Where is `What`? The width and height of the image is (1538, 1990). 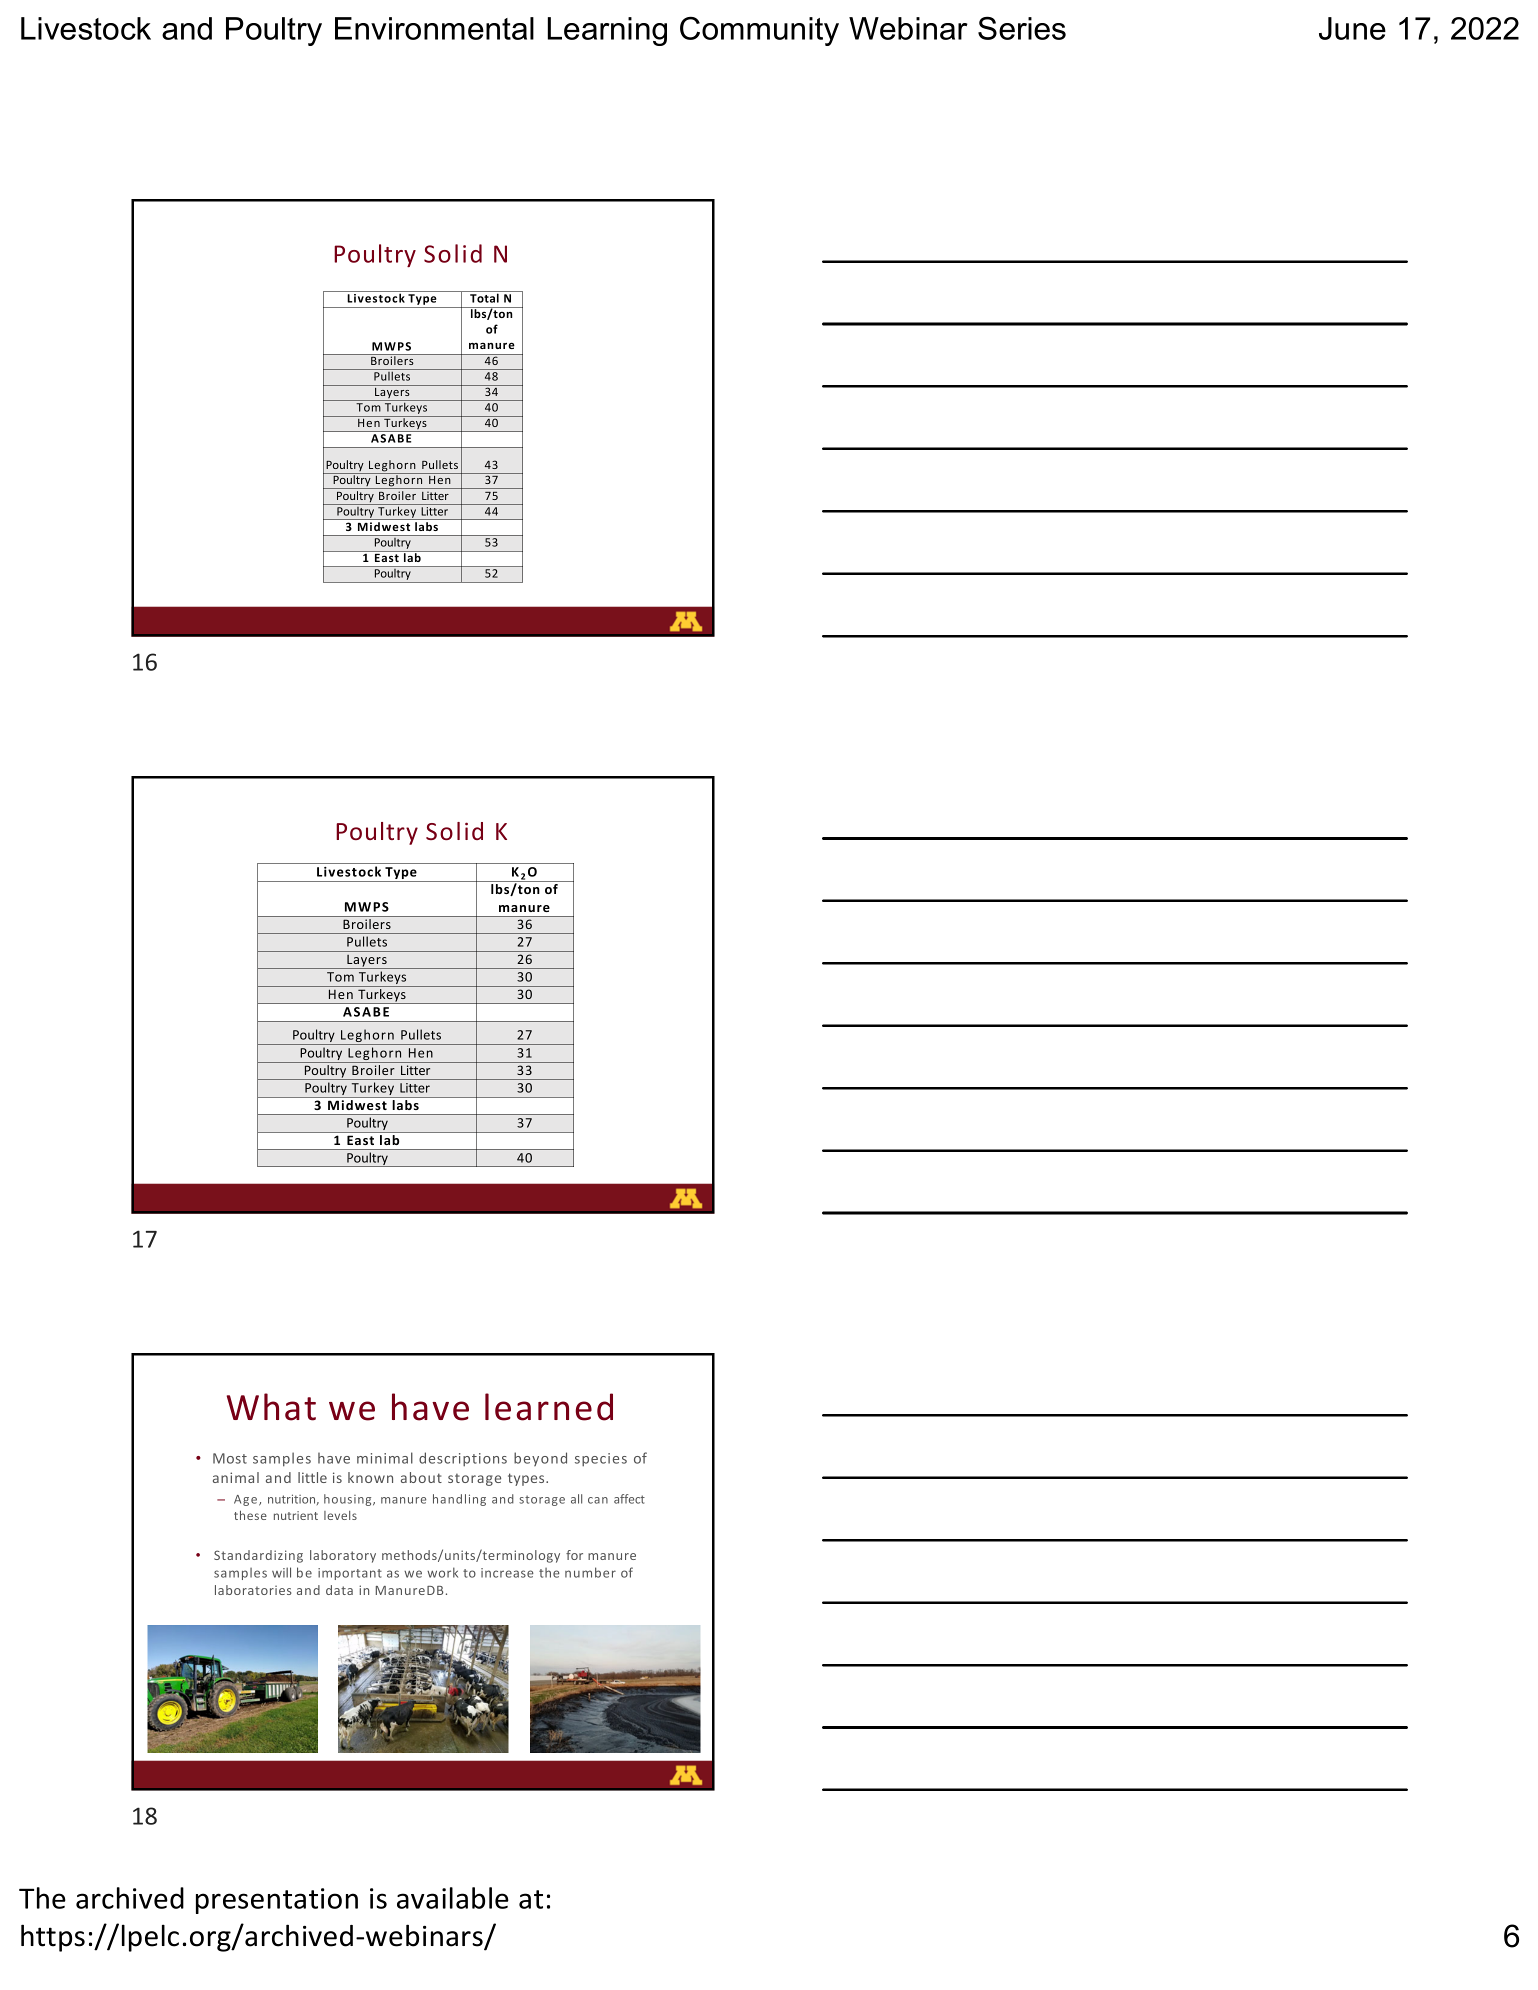 What is located at coordinates (271, 1407).
